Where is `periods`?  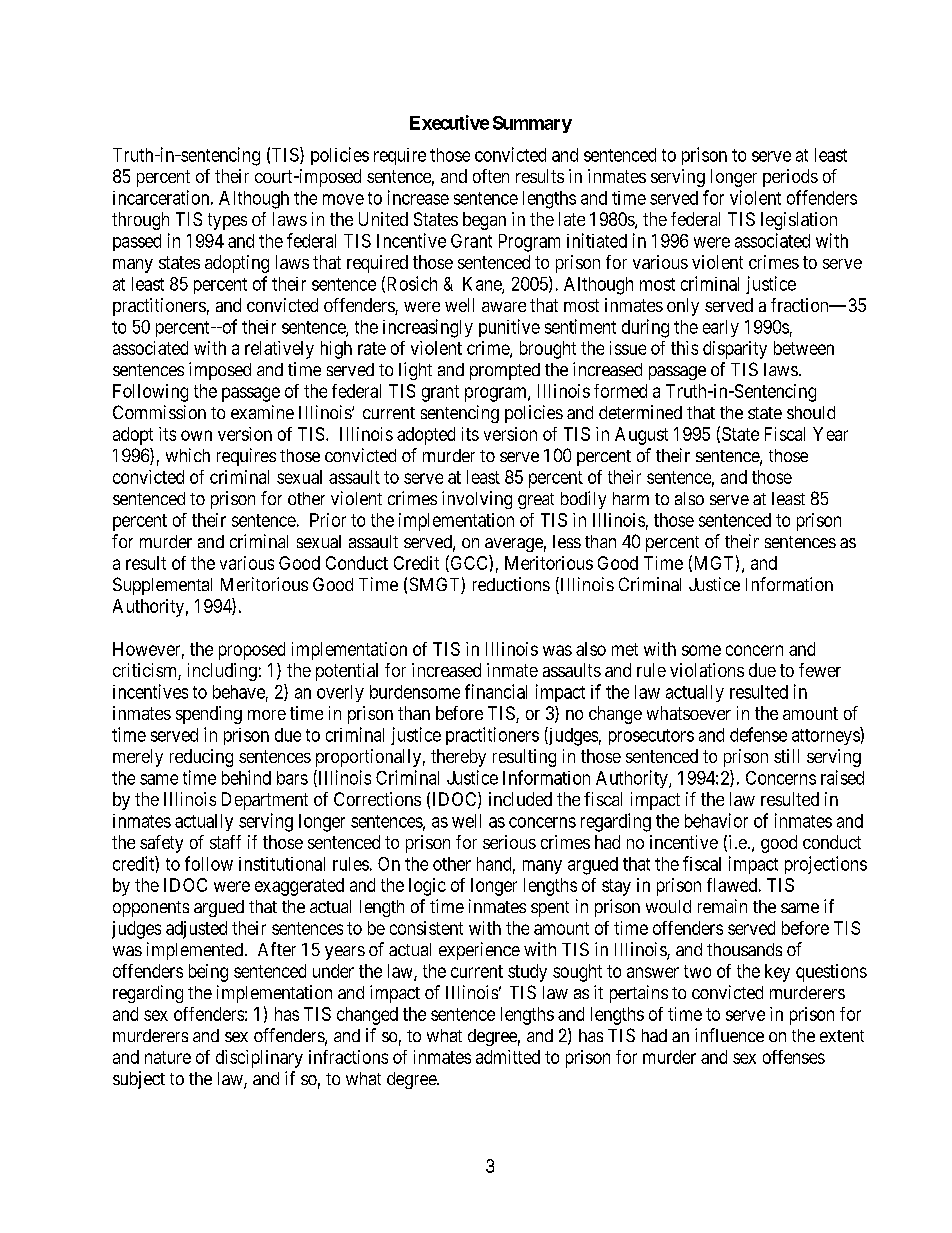
periods is located at coordinates (790, 178).
